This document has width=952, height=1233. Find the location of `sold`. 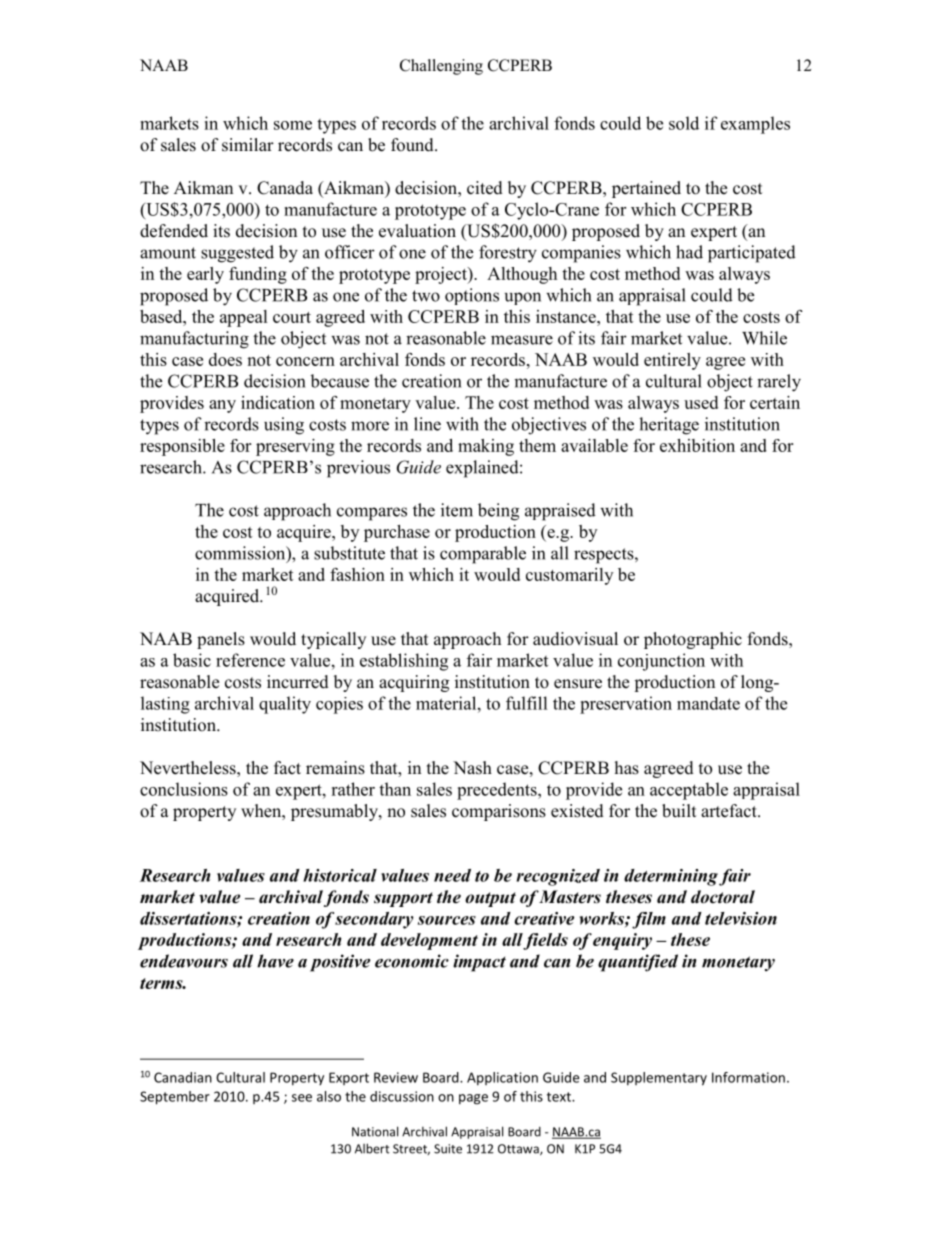

sold is located at coordinates (684, 123).
